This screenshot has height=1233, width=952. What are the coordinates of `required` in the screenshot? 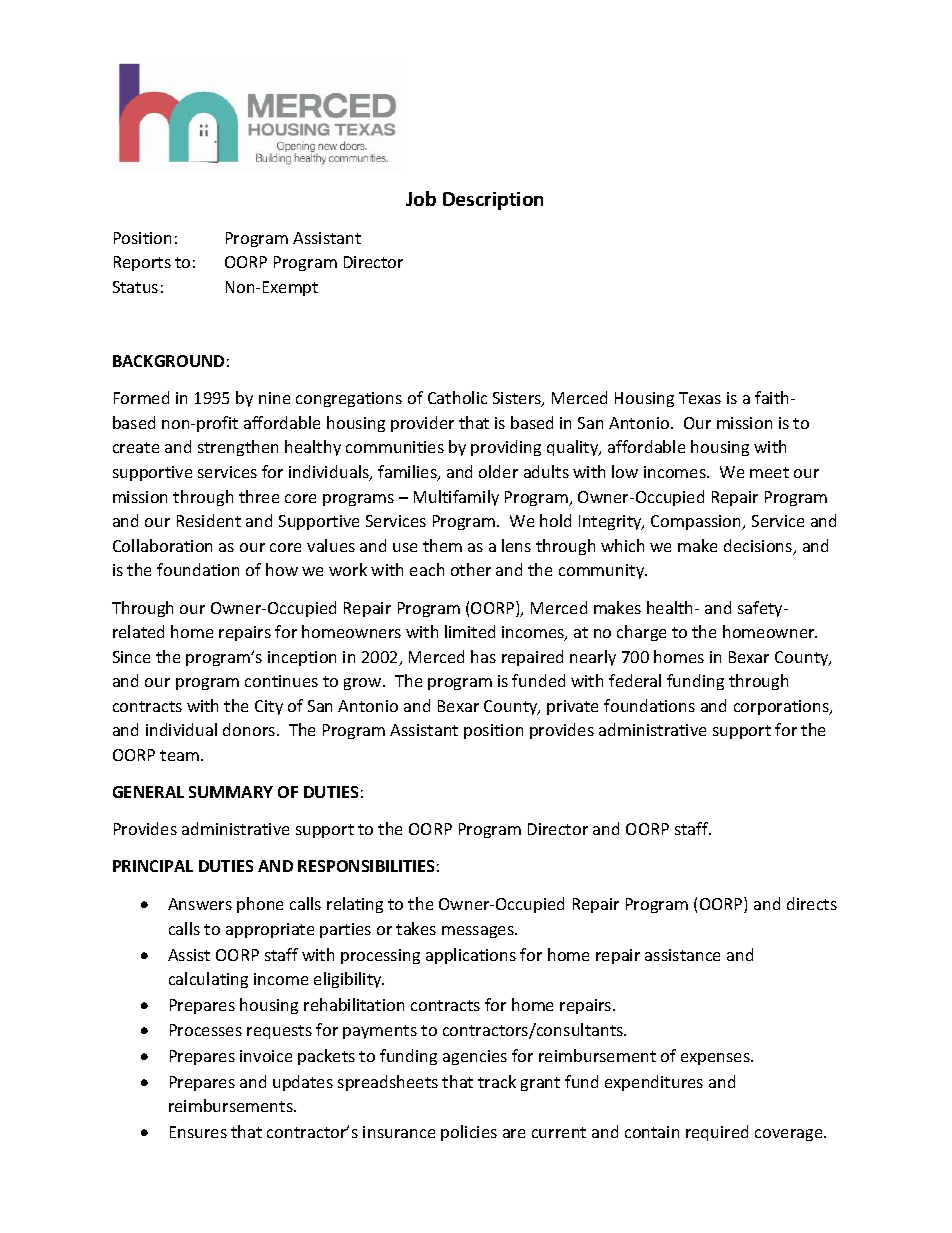 It's located at (717, 1133).
